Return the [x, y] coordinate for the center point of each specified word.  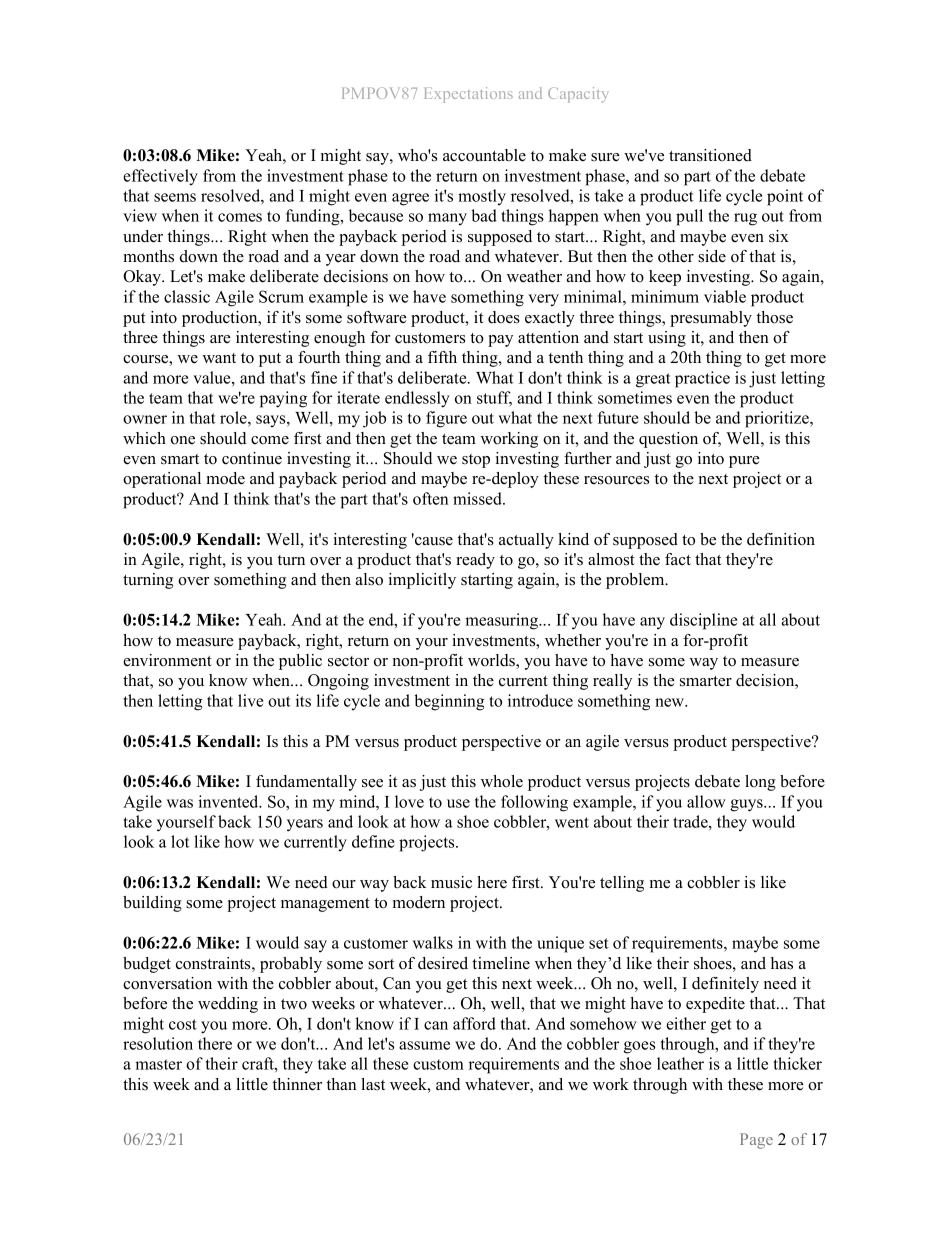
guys [747, 805]
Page [756, 1141]
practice [702, 379]
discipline [703, 621]
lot [180, 841]
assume [424, 1045]
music [451, 882]
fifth [442, 357]
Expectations [468, 95]
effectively [160, 177]
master [158, 1064]
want [219, 358]
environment [167, 660]
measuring [502, 621]
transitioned [710, 155]
